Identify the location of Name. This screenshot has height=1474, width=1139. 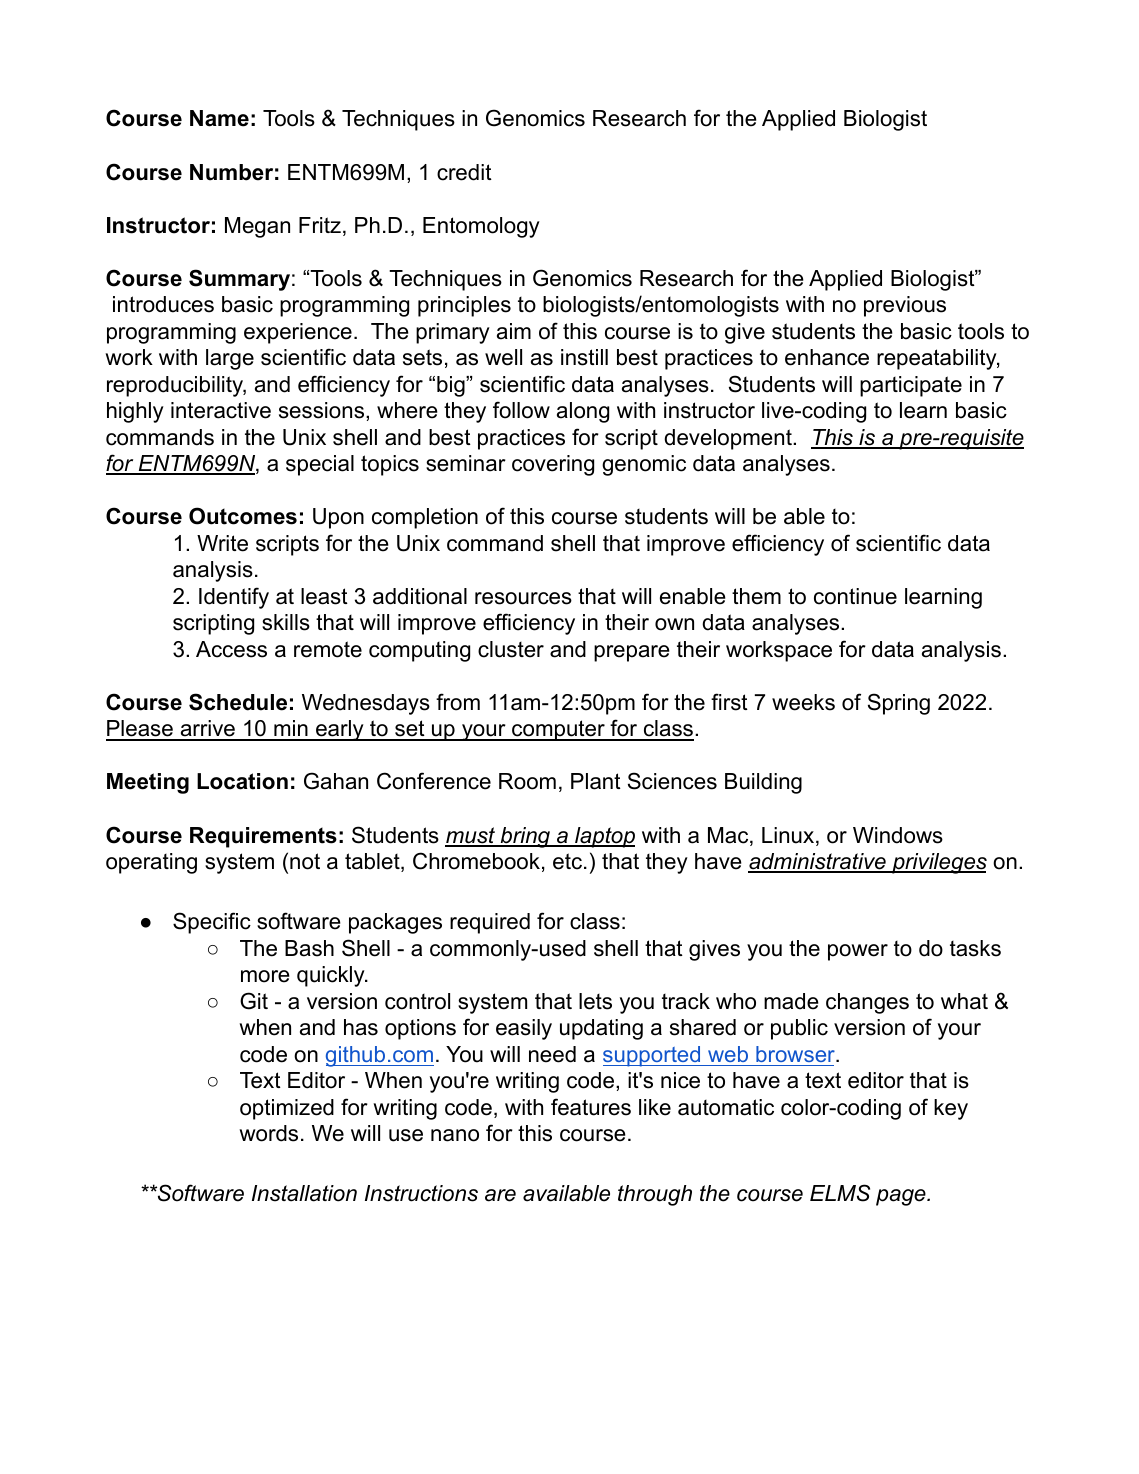
(219, 118).
